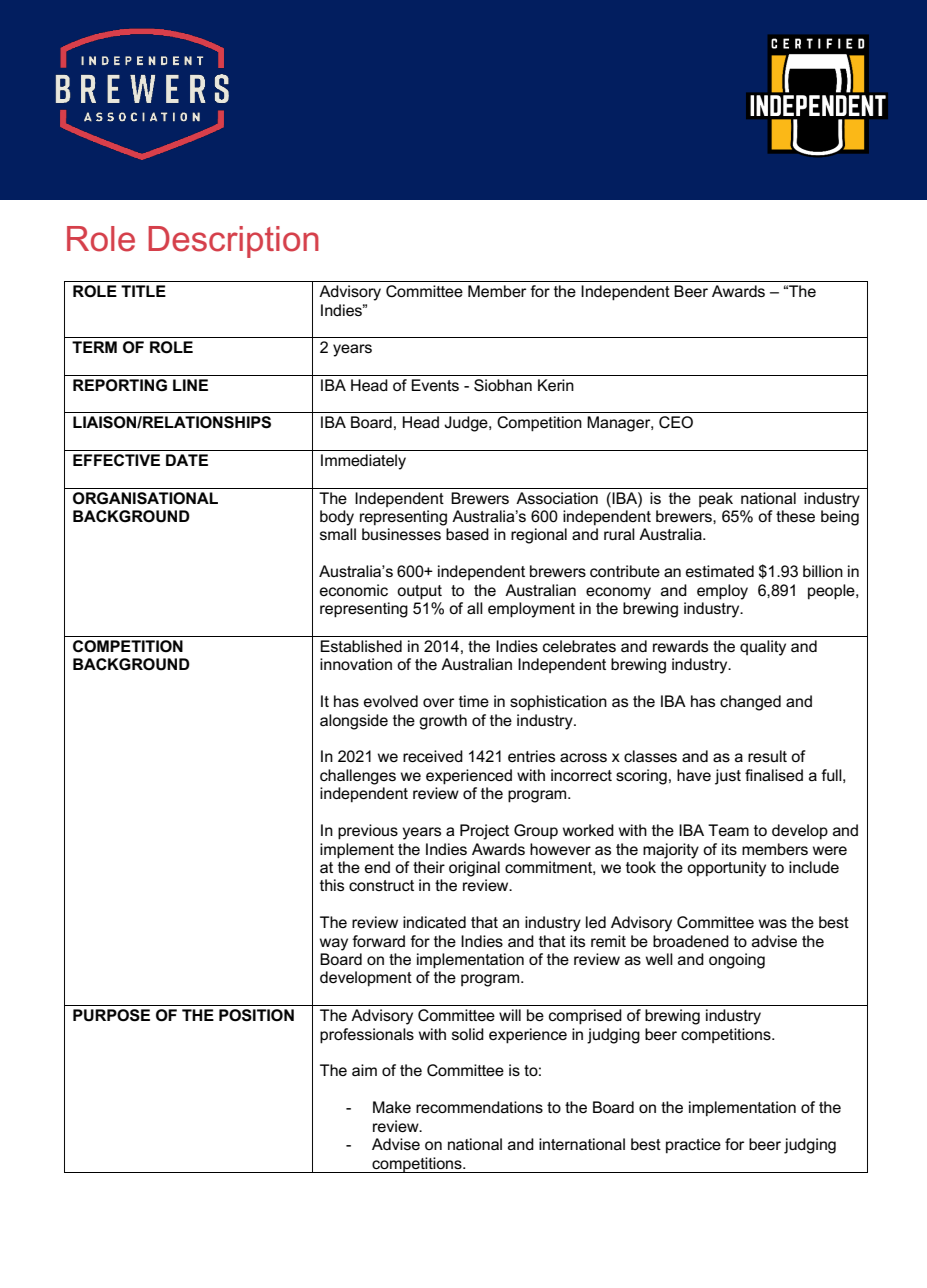 This screenshot has width=927, height=1288. Describe the element at coordinates (479, 1107) in the screenshot. I see `recommendations` at that location.
